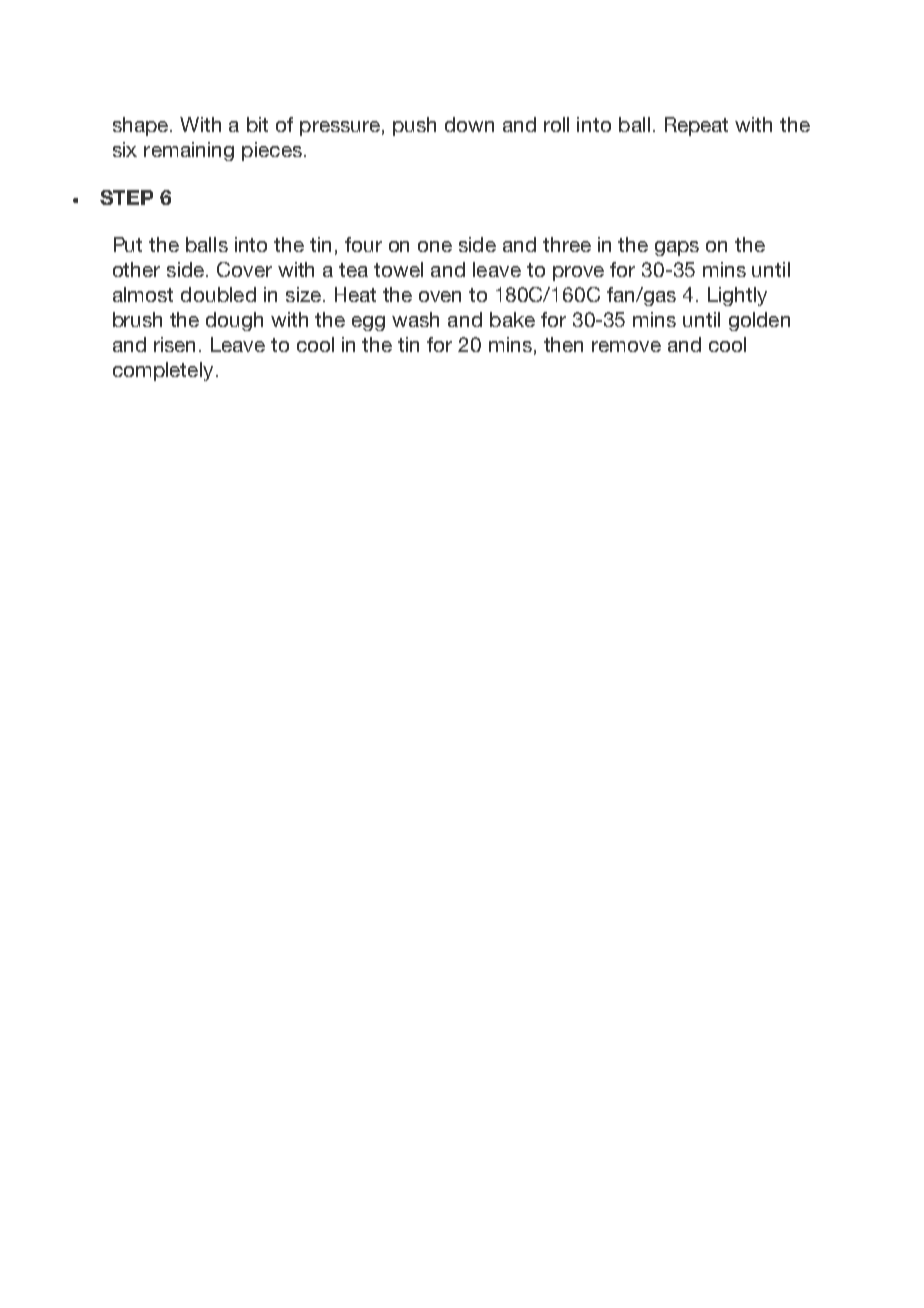 Image resolution: width=924 pixels, height=1308 pixels. Describe the element at coordinates (126, 197) in the document. I see `STEP` at that location.
